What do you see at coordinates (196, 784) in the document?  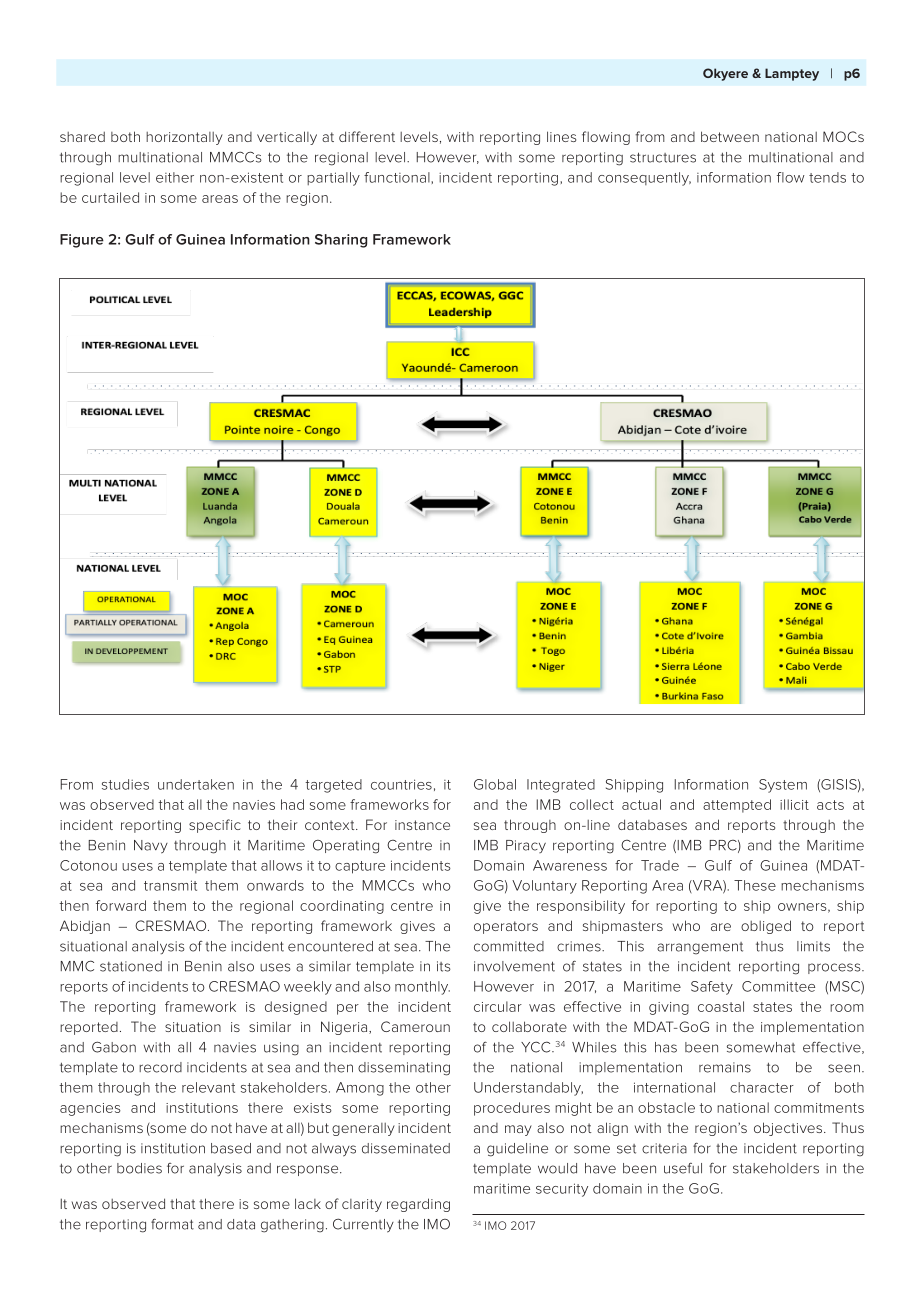 I see `undertaken` at bounding box center [196, 784].
